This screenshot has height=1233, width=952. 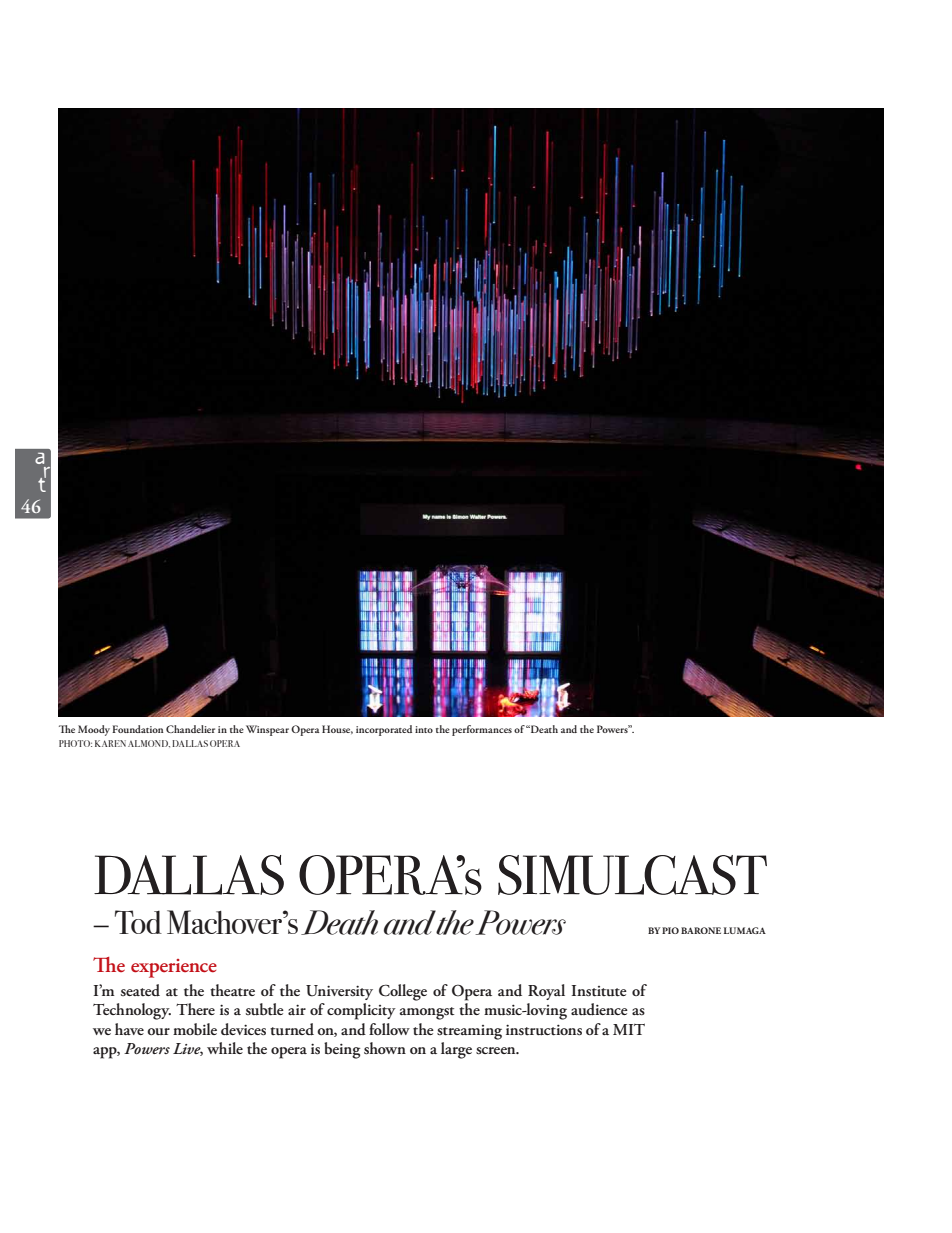 I want to click on into, so click(x=424, y=729).
